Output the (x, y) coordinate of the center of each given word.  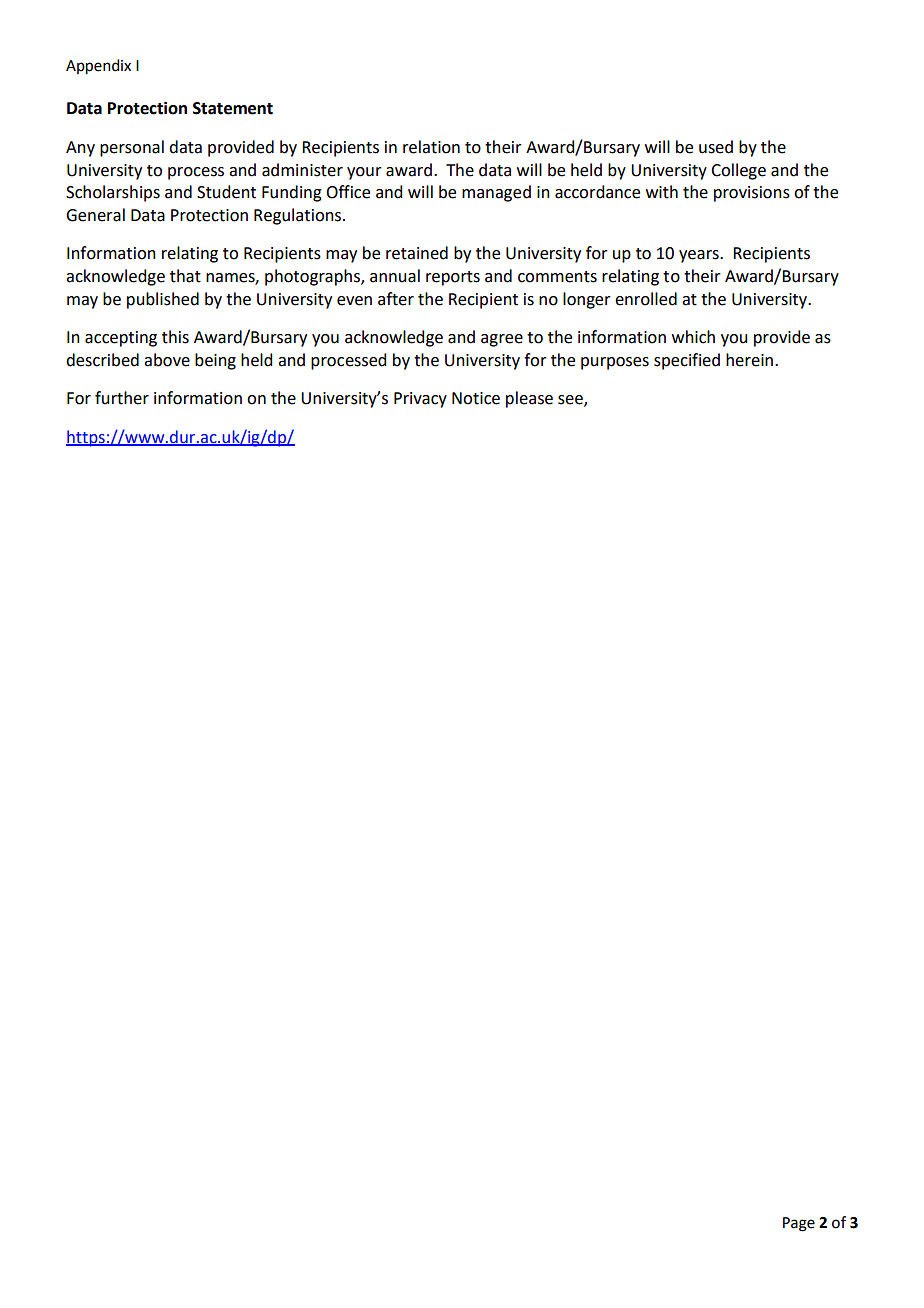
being (215, 361)
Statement (233, 108)
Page (799, 1224)
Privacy (420, 400)
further (122, 398)
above (167, 360)
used (716, 147)
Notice (476, 398)
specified (687, 361)
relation (431, 147)
